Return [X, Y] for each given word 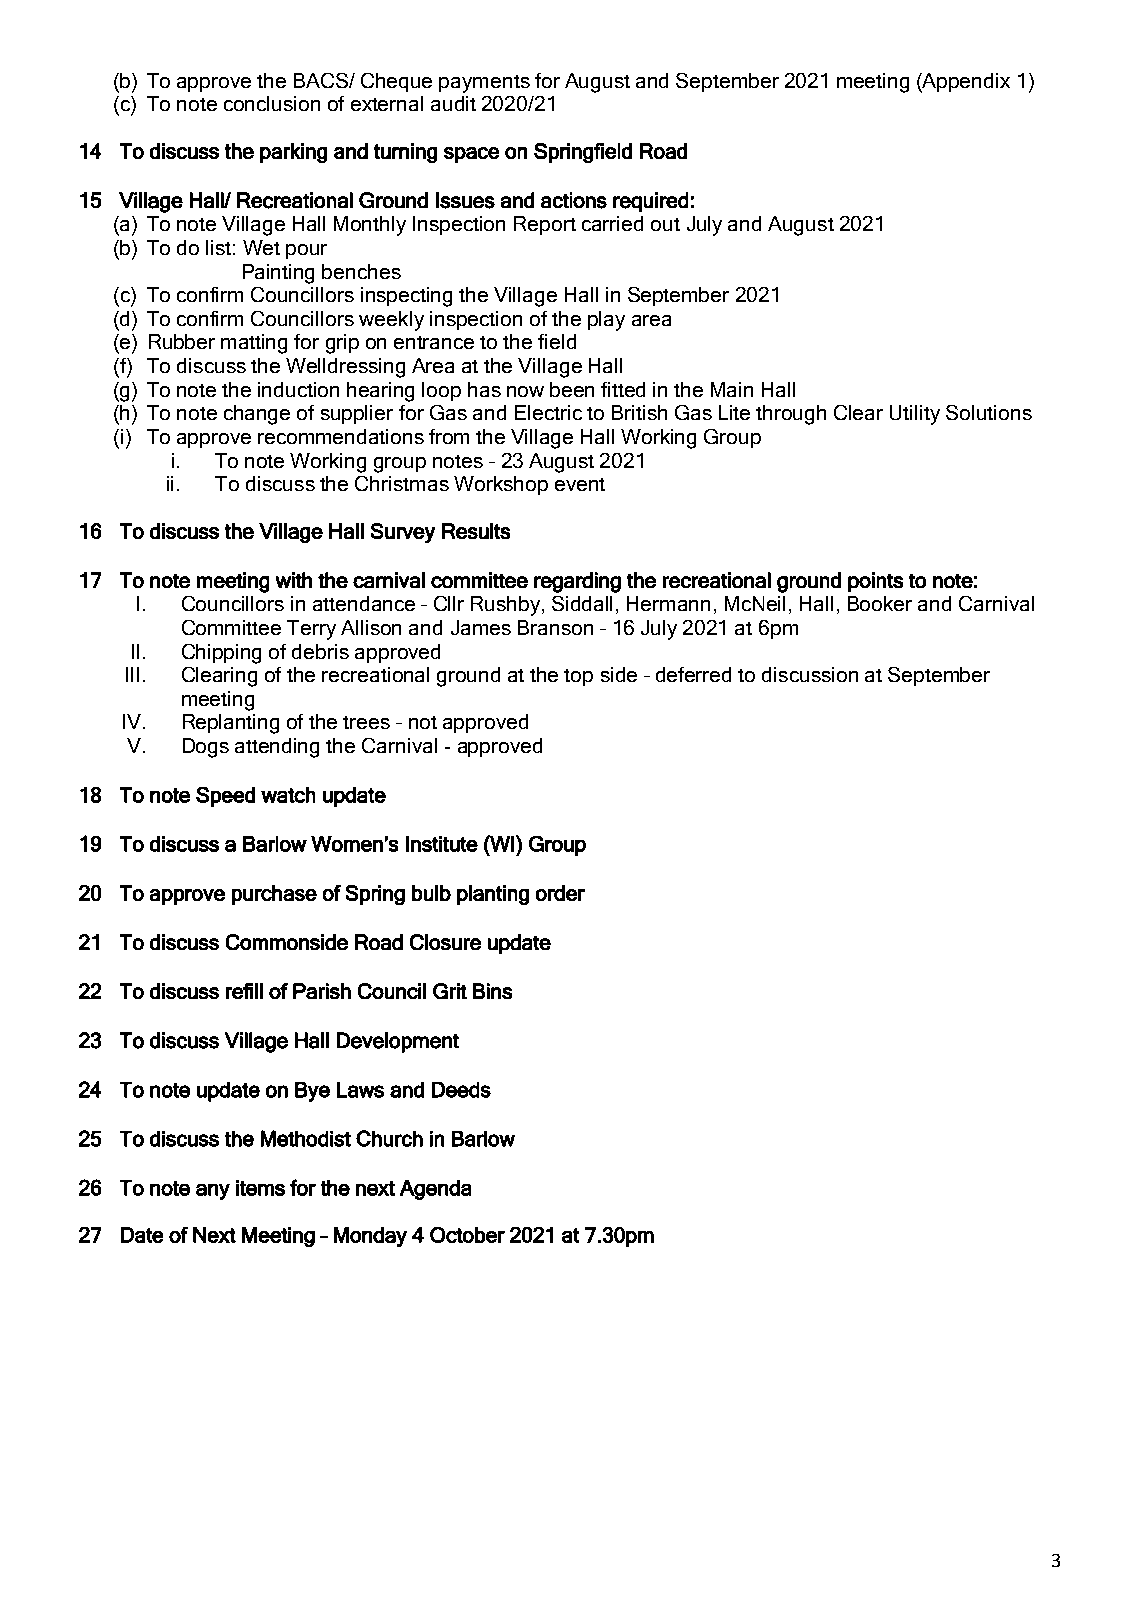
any [213, 1192]
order [560, 893]
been [572, 389]
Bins [492, 991]
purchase [274, 895]
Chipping [221, 654]
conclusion [272, 103]
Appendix [965, 83]
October [467, 1235]
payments [484, 84]
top [578, 677]
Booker [880, 603]
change [257, 415]
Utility [915, 415]
